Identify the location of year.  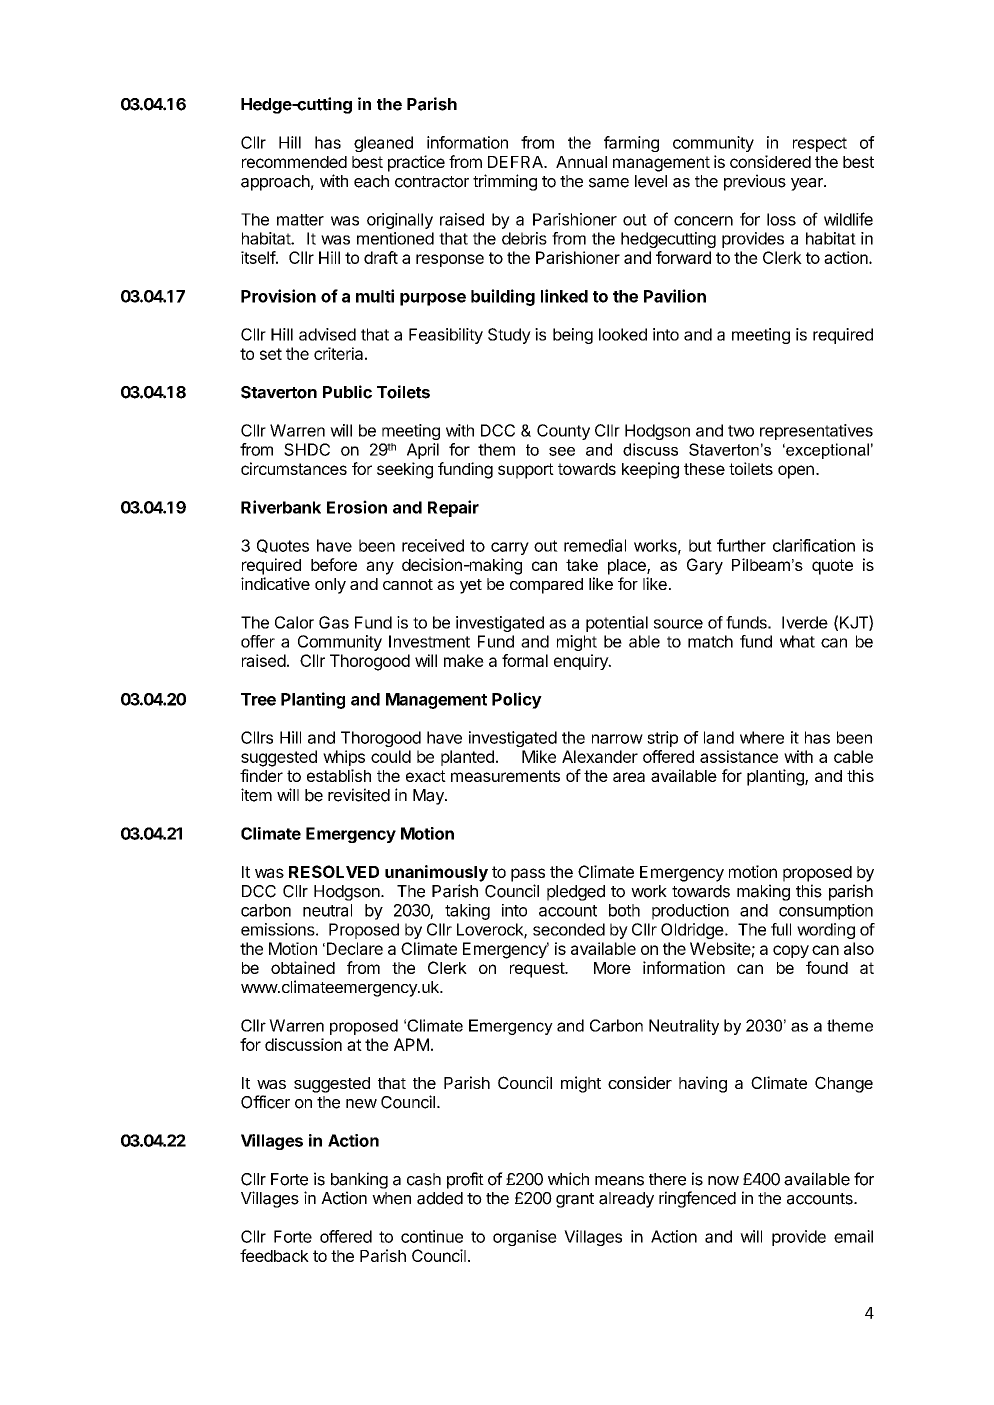
(808, 184).
